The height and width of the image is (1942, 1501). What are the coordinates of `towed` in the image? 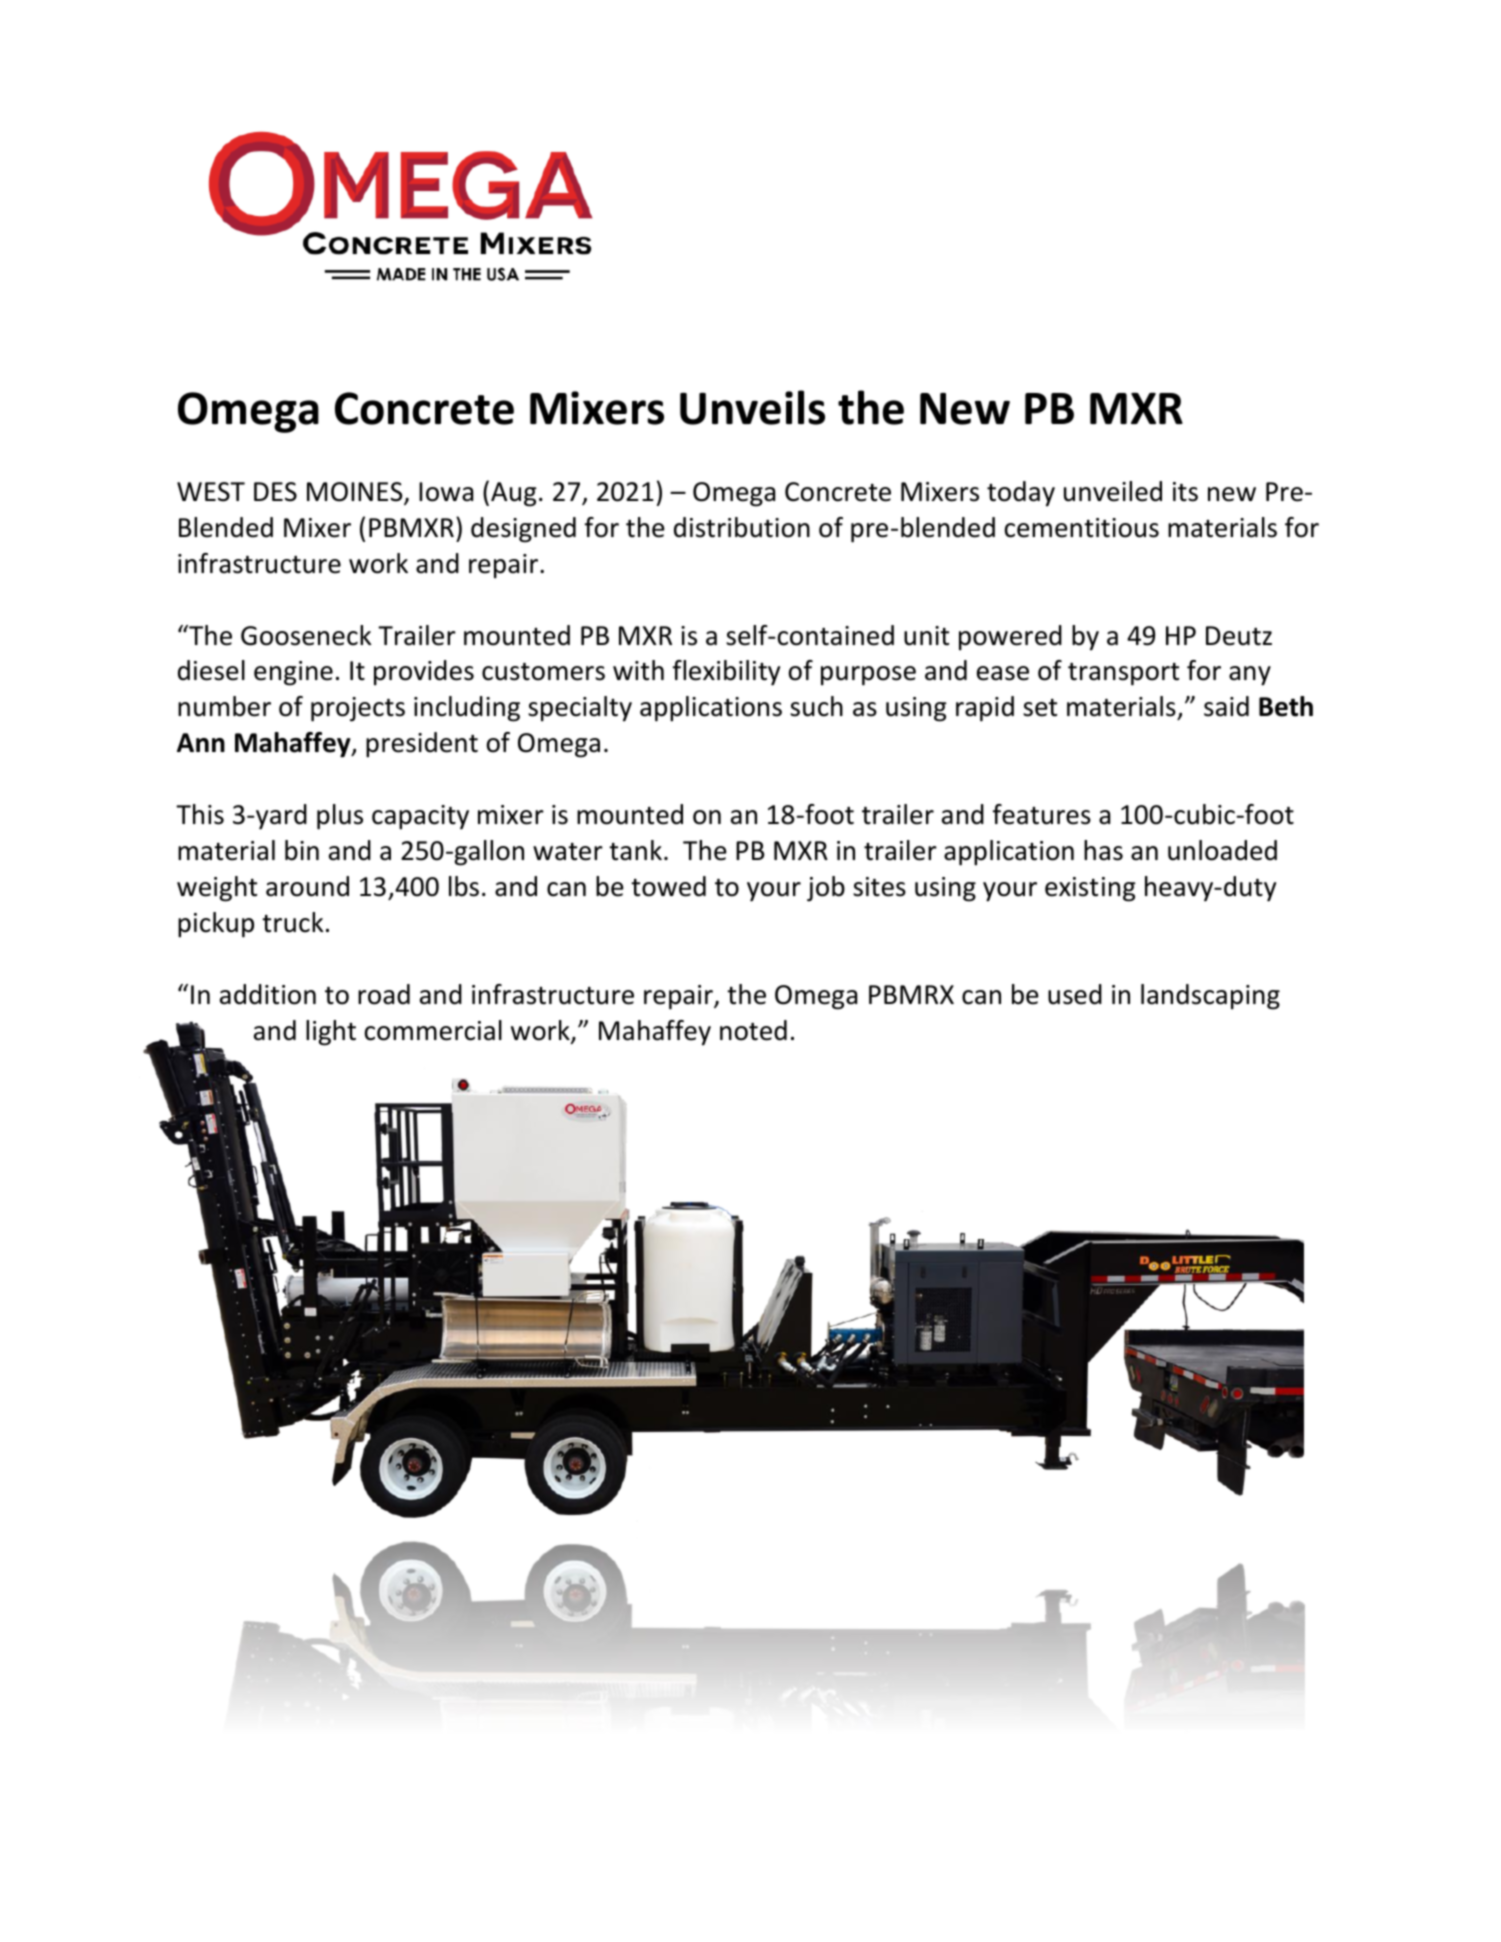 It's located at (668, 886).
